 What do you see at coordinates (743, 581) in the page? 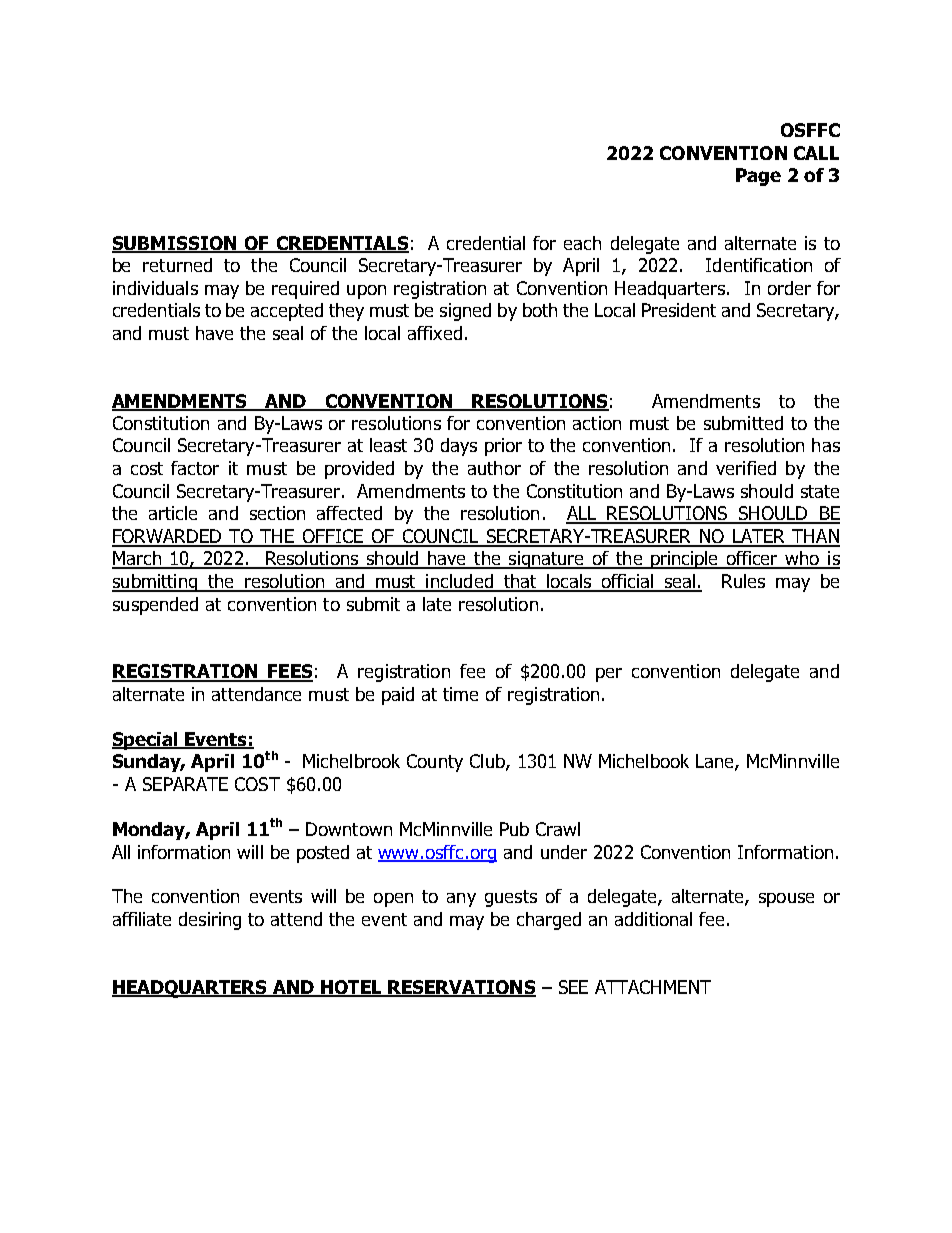
I see `Rules` at bounding box center [743, 581].
